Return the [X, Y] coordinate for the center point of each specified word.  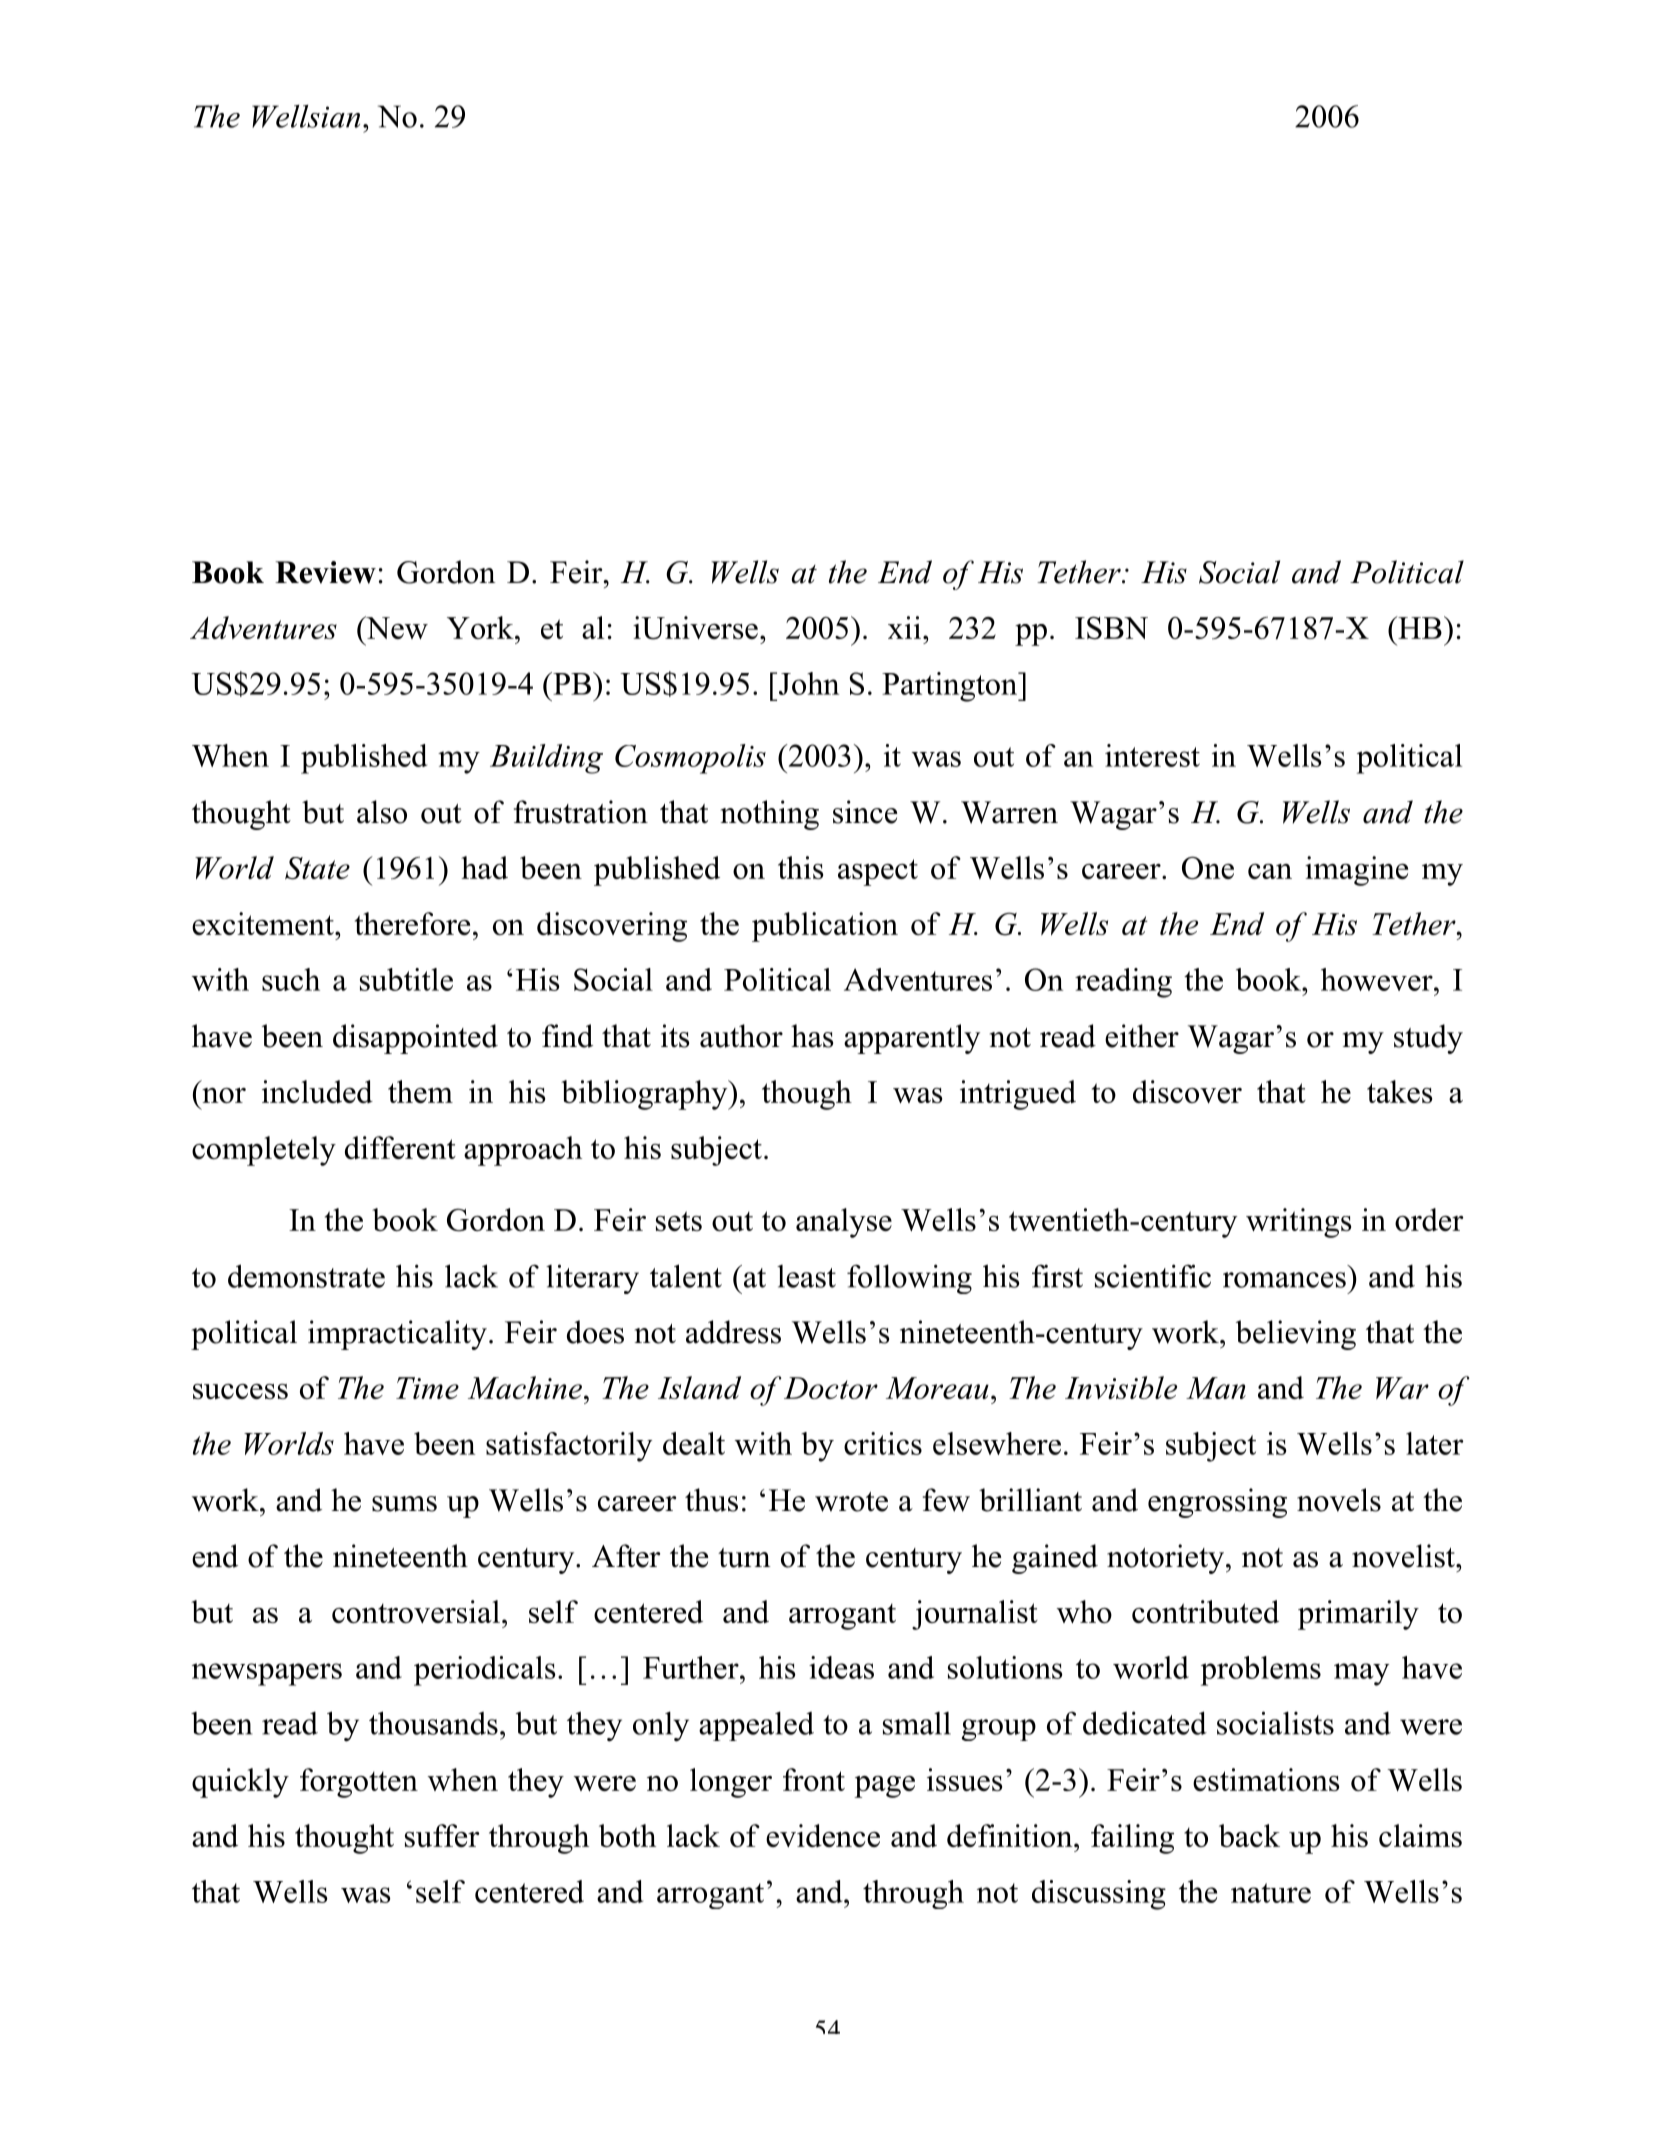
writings [1298, 1223]
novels [1339, 1500]
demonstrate [306, 1276]
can [1270, 871]
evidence [823, 1835]
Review [325, 572]
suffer [442, 1835]
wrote [851, 1502]
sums [404, 1504]
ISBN [1111, 628]
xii [904, 627]
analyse [844, 1223]
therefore [412, 923]
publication [825, 927]
